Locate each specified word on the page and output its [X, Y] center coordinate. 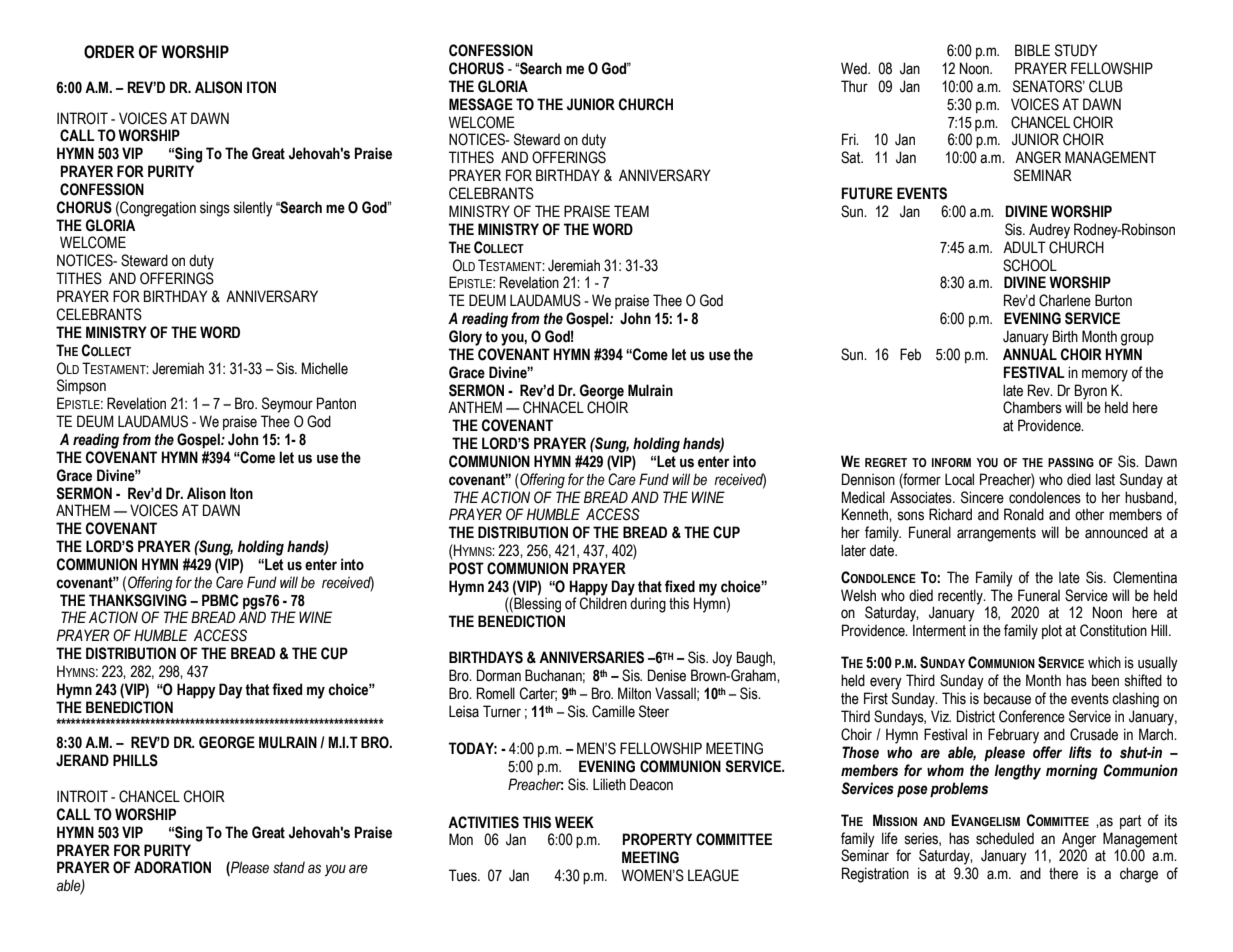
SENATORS [1049, 86]
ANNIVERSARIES [591, 657]
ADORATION [172, 867]
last [1105, 479]
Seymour [287, 405]
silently [253, 209]
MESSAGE [481, 104]
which [1104, 662]
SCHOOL [1030, 265]
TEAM [631, 211]
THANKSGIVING [138, 600]
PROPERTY [657, 839]
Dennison [868, 479]
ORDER [109, 52]
